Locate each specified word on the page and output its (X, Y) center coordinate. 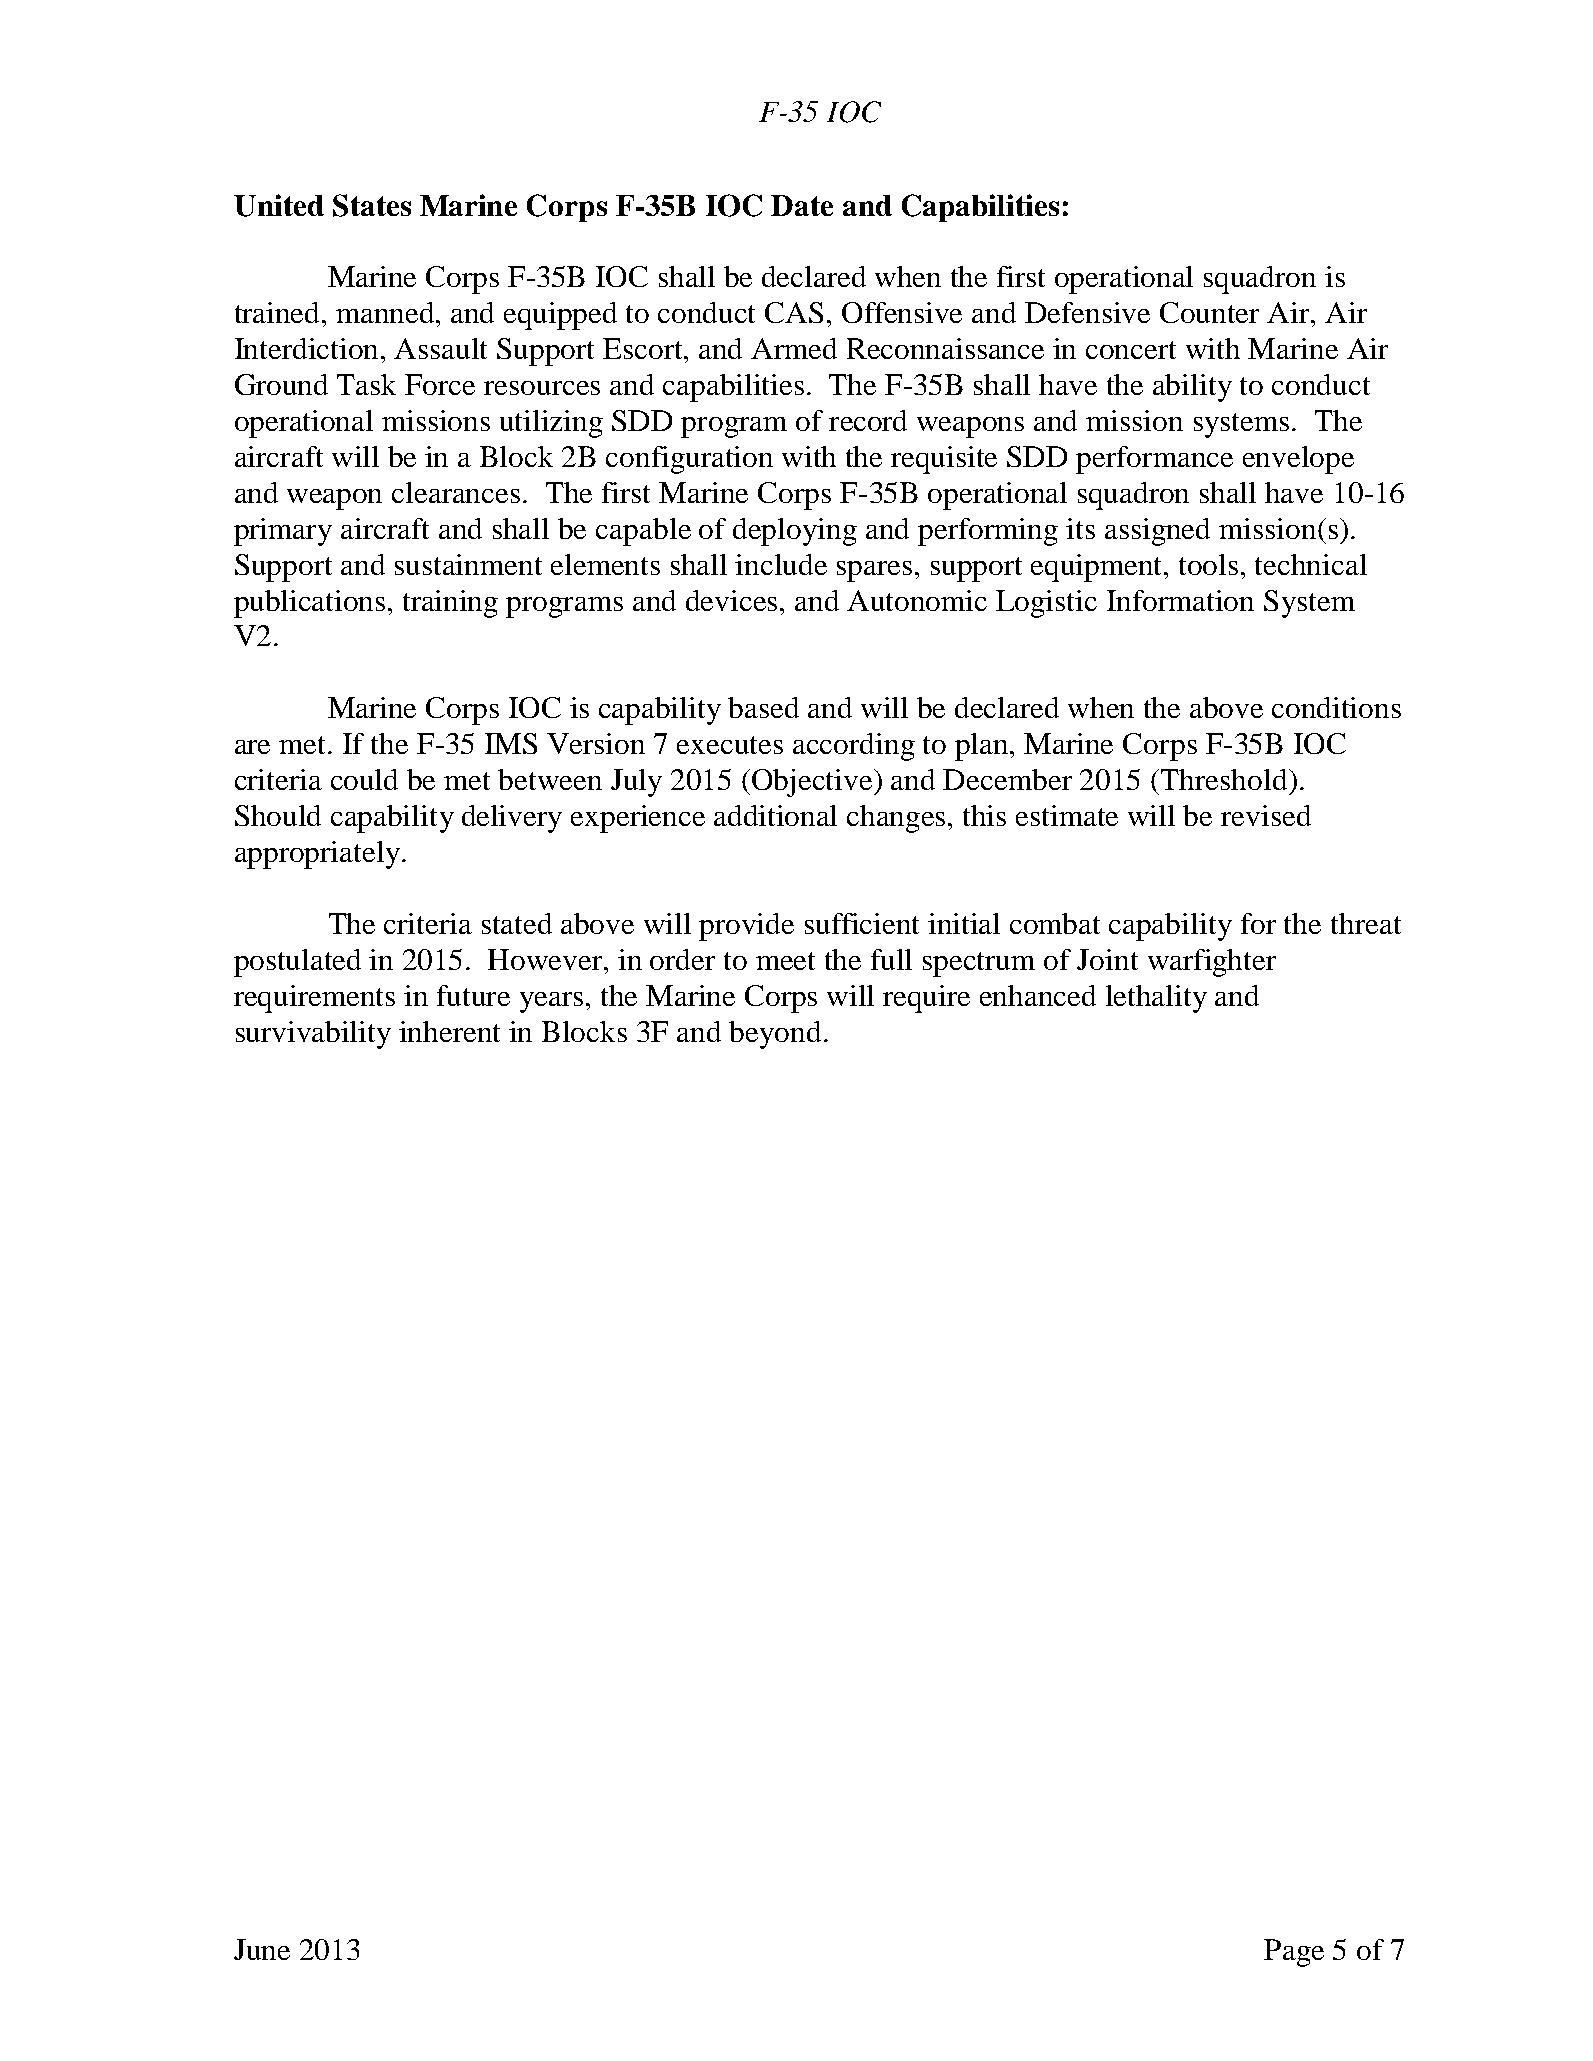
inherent (449, 1031)
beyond (775, 1035)
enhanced (1038, 995)
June (262, 1949)
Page (1294, 1953)
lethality (1156, 999)
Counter (1209, 312)
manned (386, 312)
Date (802, 205)
